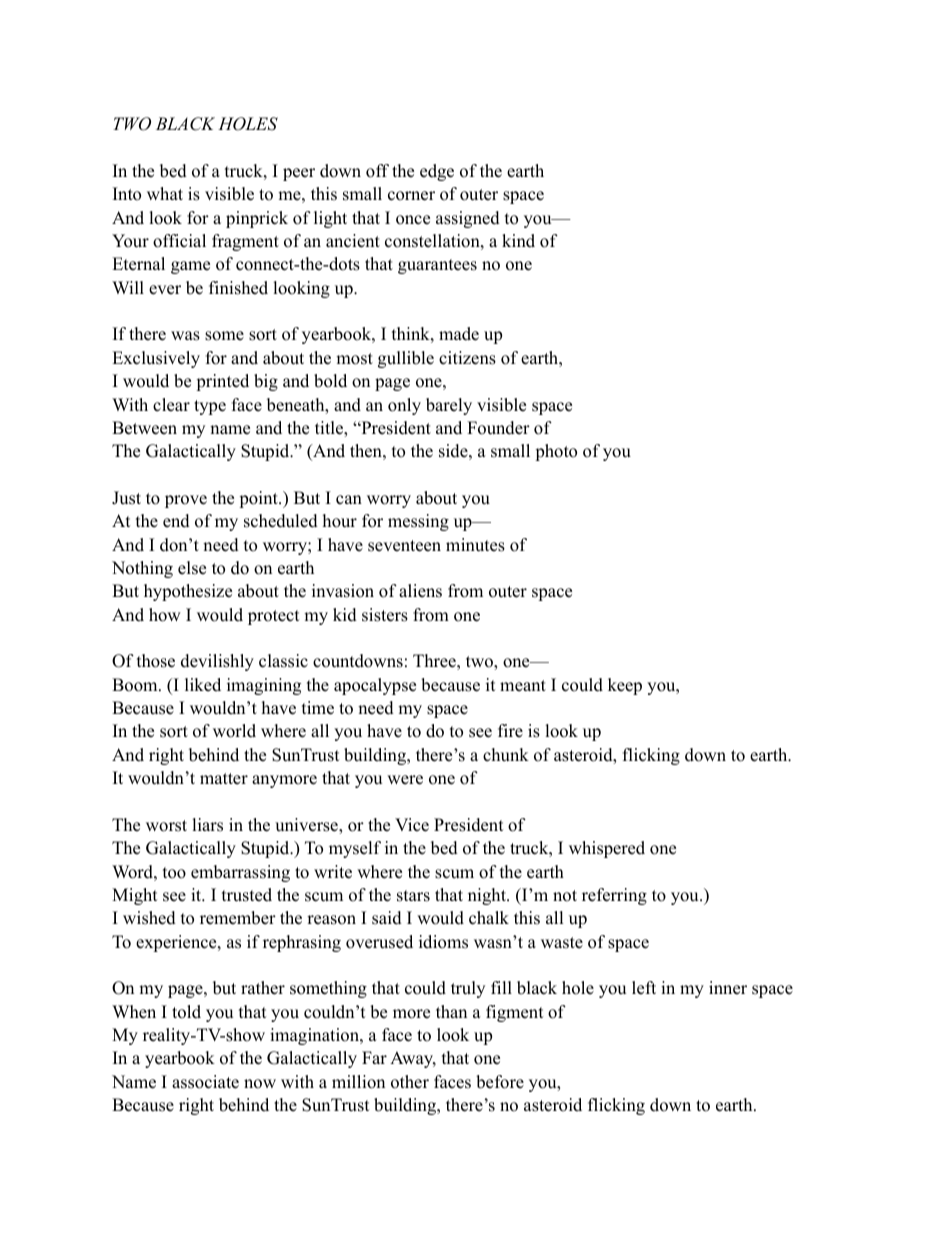 The height and width of the document is (1233, 952). Describe the element at coordinates (418, 522) in the document. I see `messing` at that location.
